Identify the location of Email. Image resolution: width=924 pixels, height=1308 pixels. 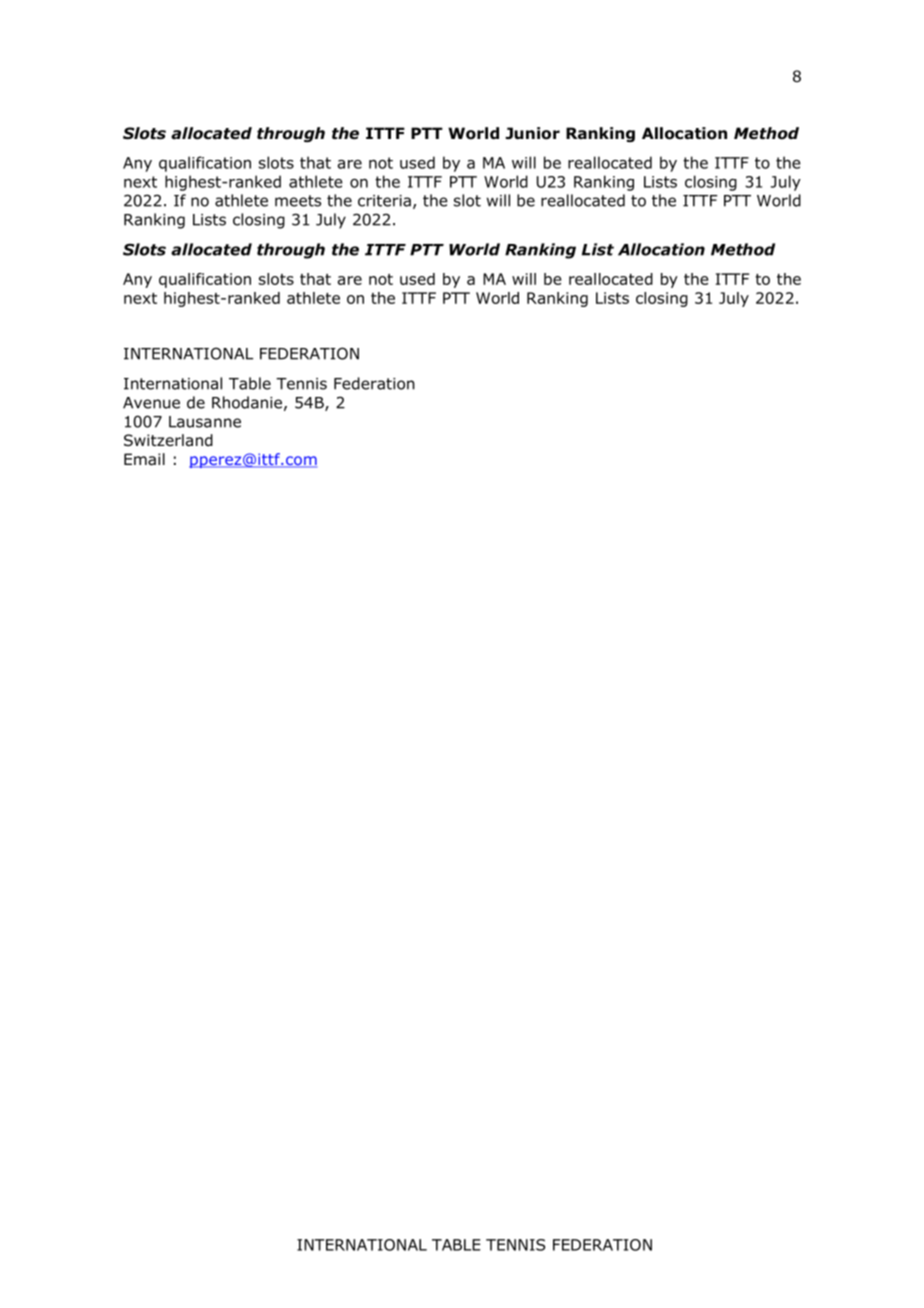
(144, 459).
